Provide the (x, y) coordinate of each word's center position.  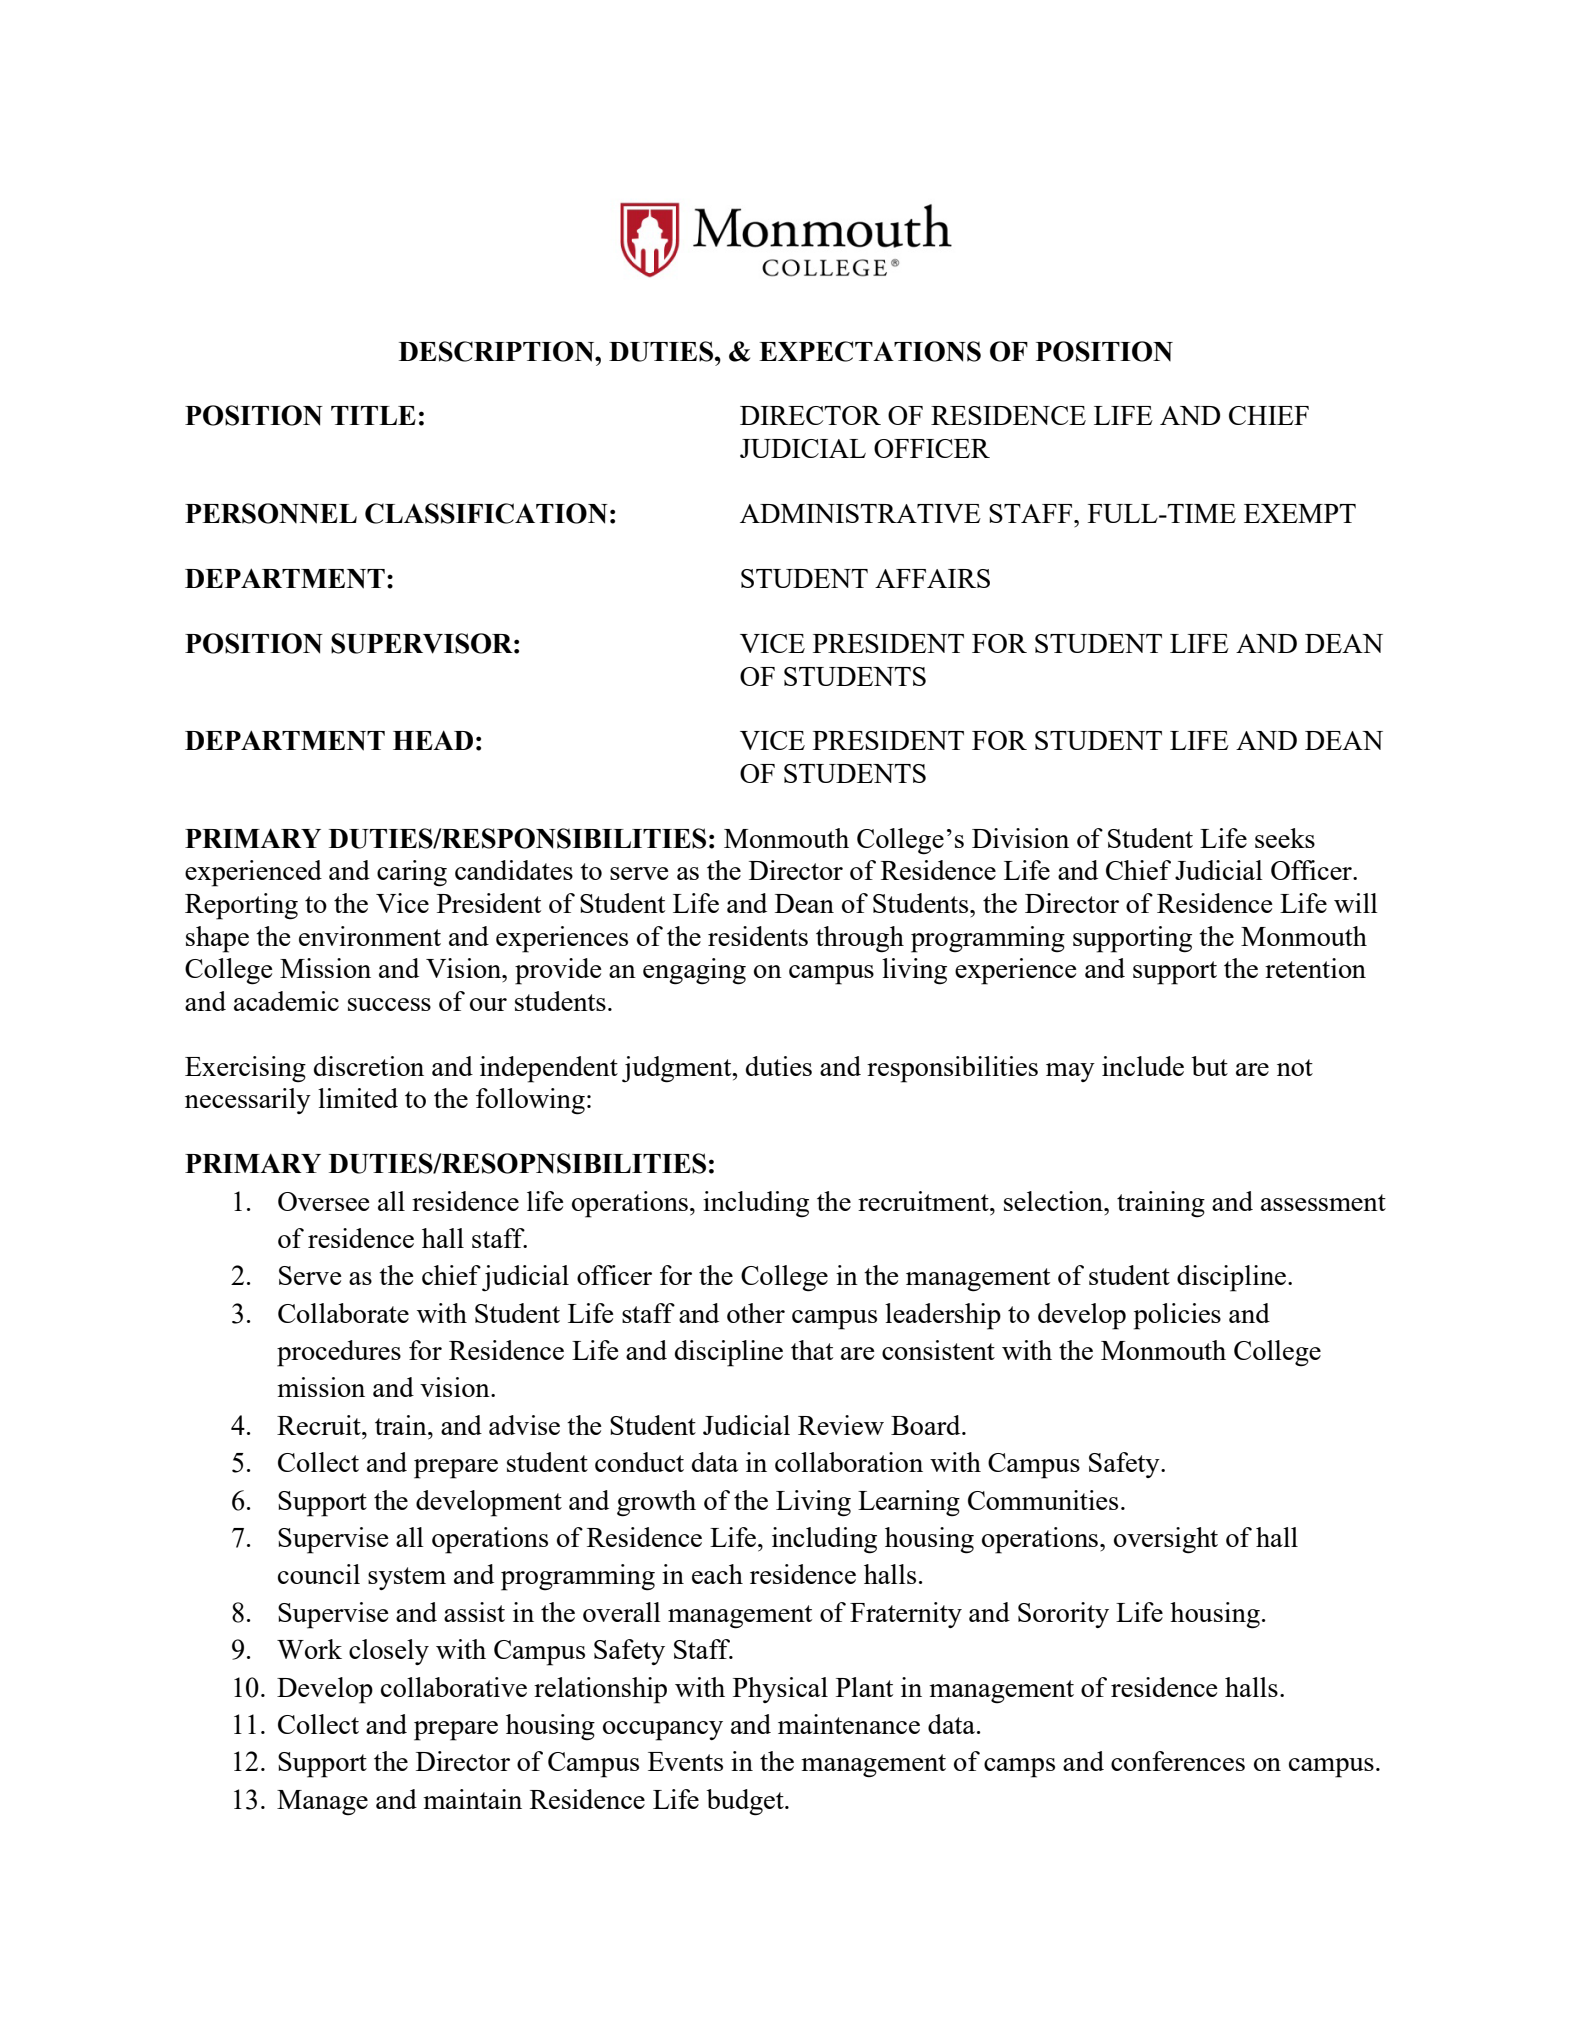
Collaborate (343, 1313)
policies (1177, 1316)
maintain (472, 1799)
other (756, 1313)
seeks (1285, 838)
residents (758, 936)
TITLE (373, 415)
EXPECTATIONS (870, 351)
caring (412, 873)
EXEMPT (1300, 513)
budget (746, 1802)
